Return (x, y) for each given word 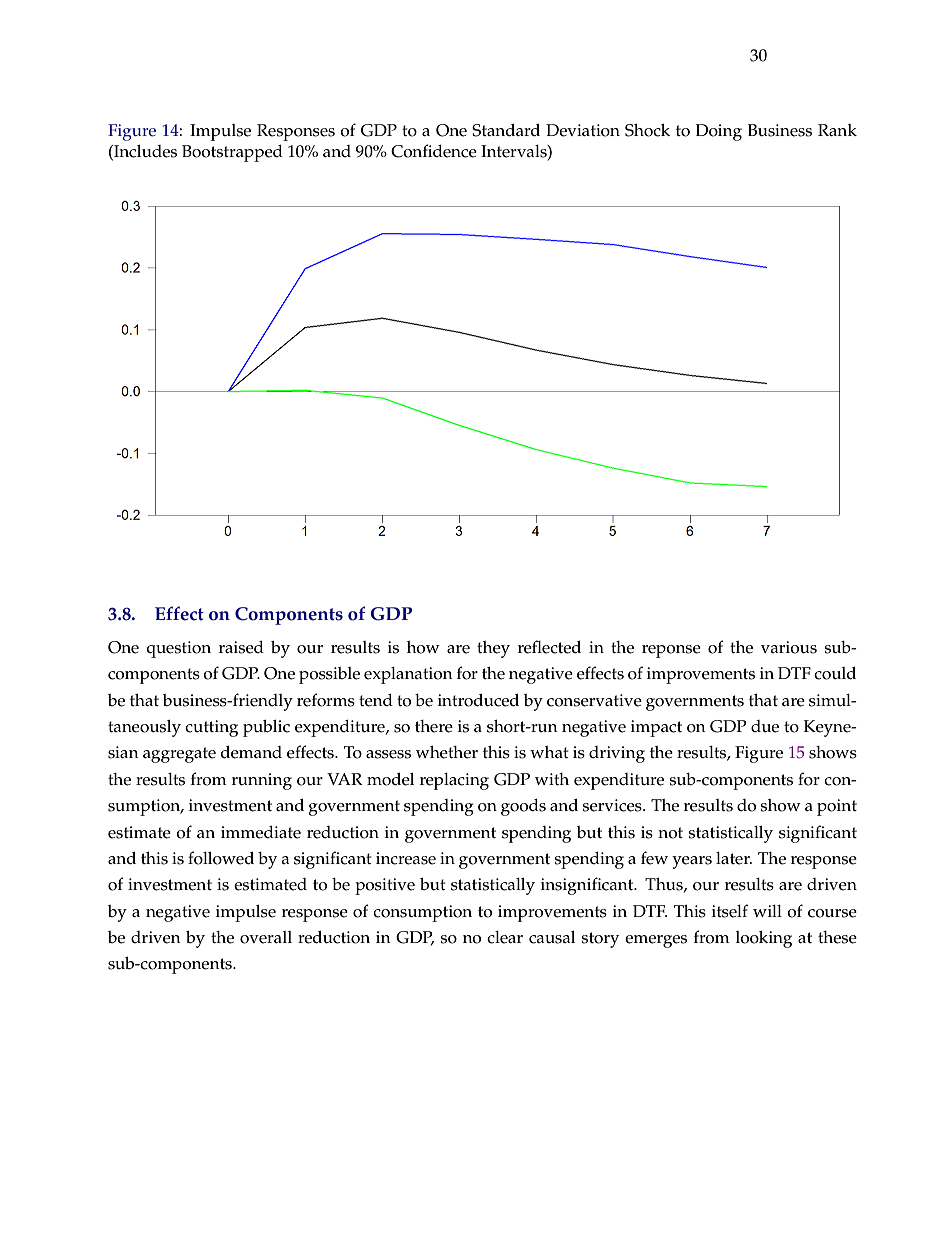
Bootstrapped (232, 153)
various (789, 647)
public (266, 728)
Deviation (583, 130)
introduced (478, 700)
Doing (719, 132)
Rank (837, 130)
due (765, 726)
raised (241, 647)
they (493, 649)
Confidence (434, 151)
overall (266, 937)
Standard (506, 130)
